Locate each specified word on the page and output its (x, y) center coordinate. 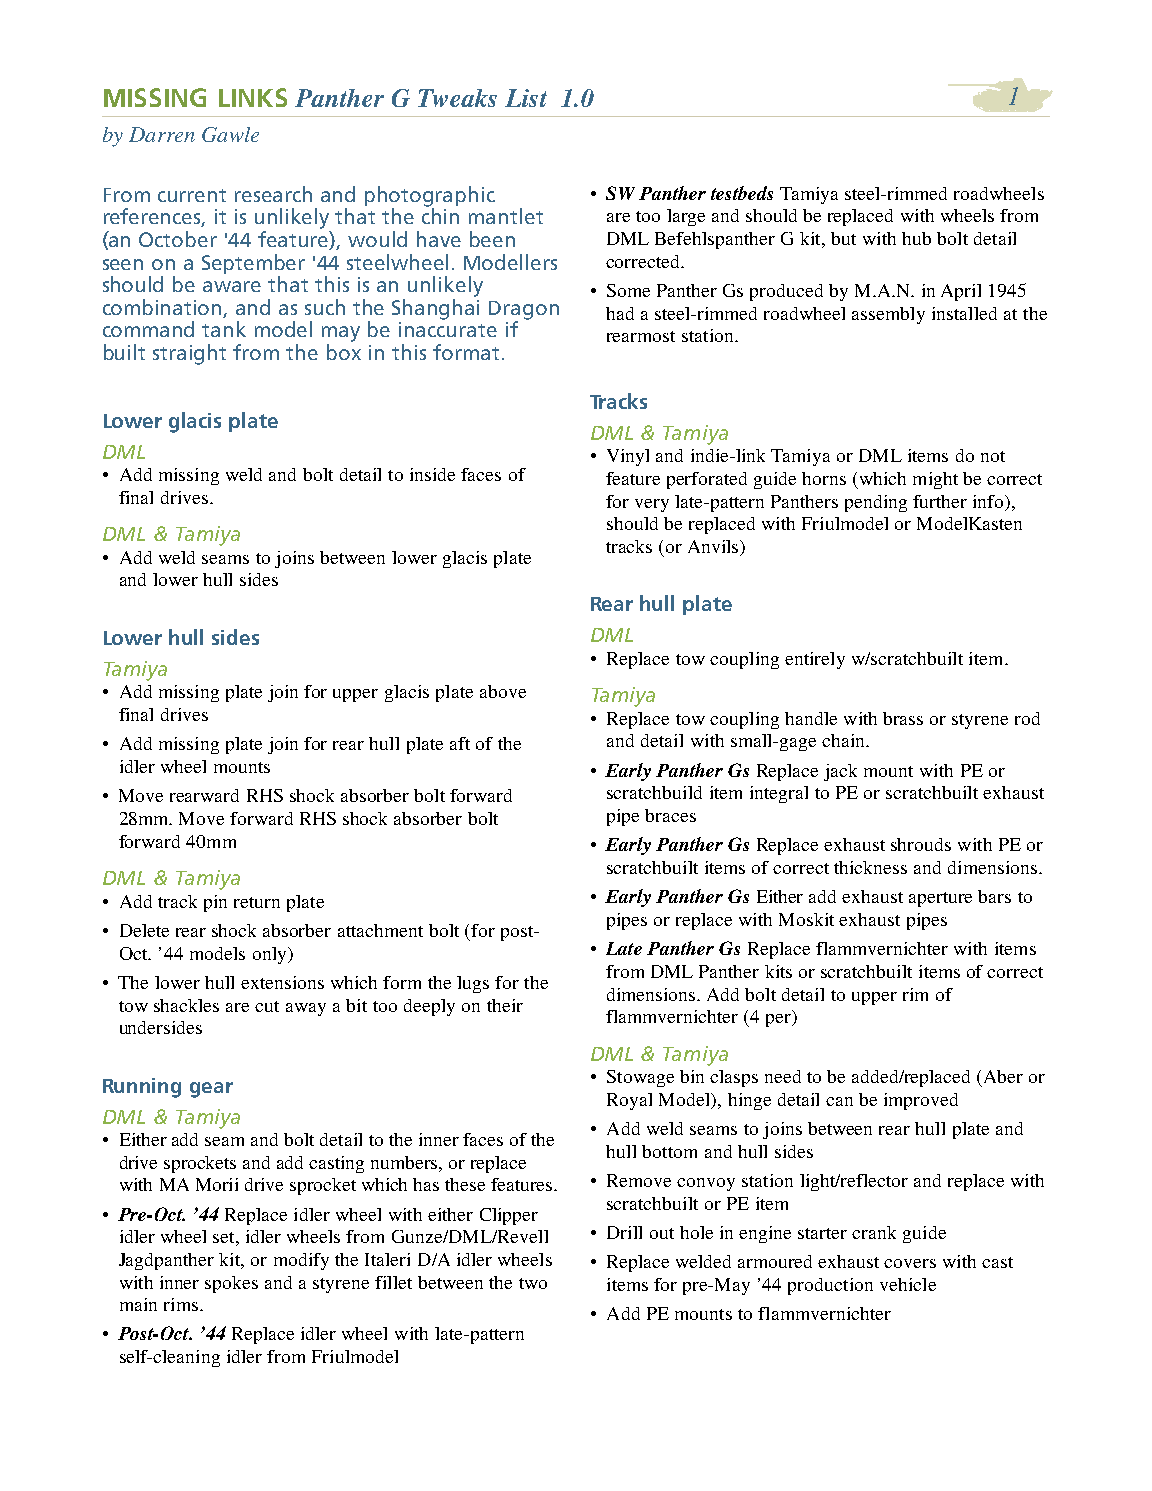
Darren (162, 134)
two (533, 1283)
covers (910, 1263)
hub (916, 238)
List (526, 98)
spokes (231, 1284)
